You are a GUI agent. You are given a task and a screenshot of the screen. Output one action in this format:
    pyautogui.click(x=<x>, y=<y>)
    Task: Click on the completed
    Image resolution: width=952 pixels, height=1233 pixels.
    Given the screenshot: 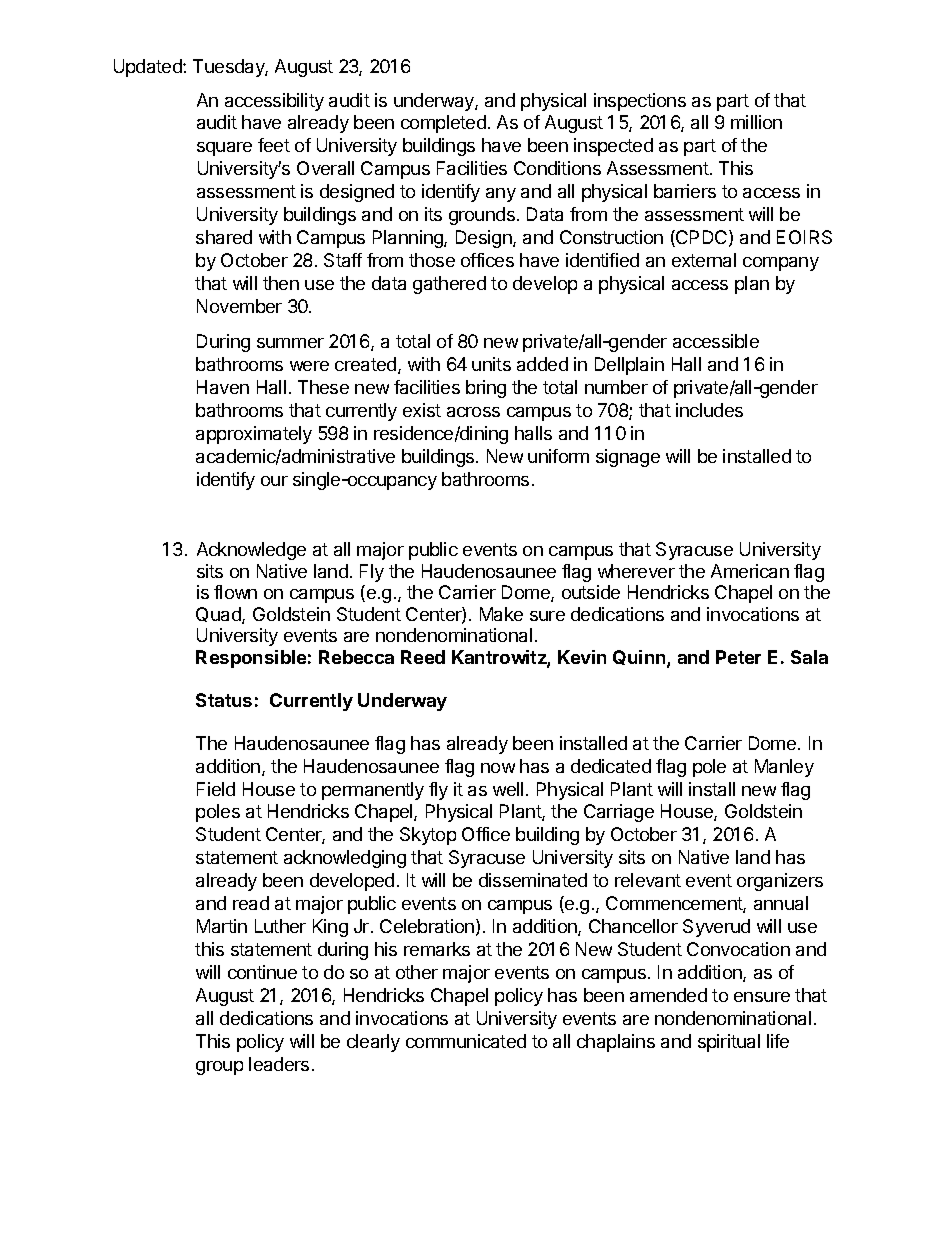 What is the action you would take?
    pyautogui.click(x=443, y=124)
